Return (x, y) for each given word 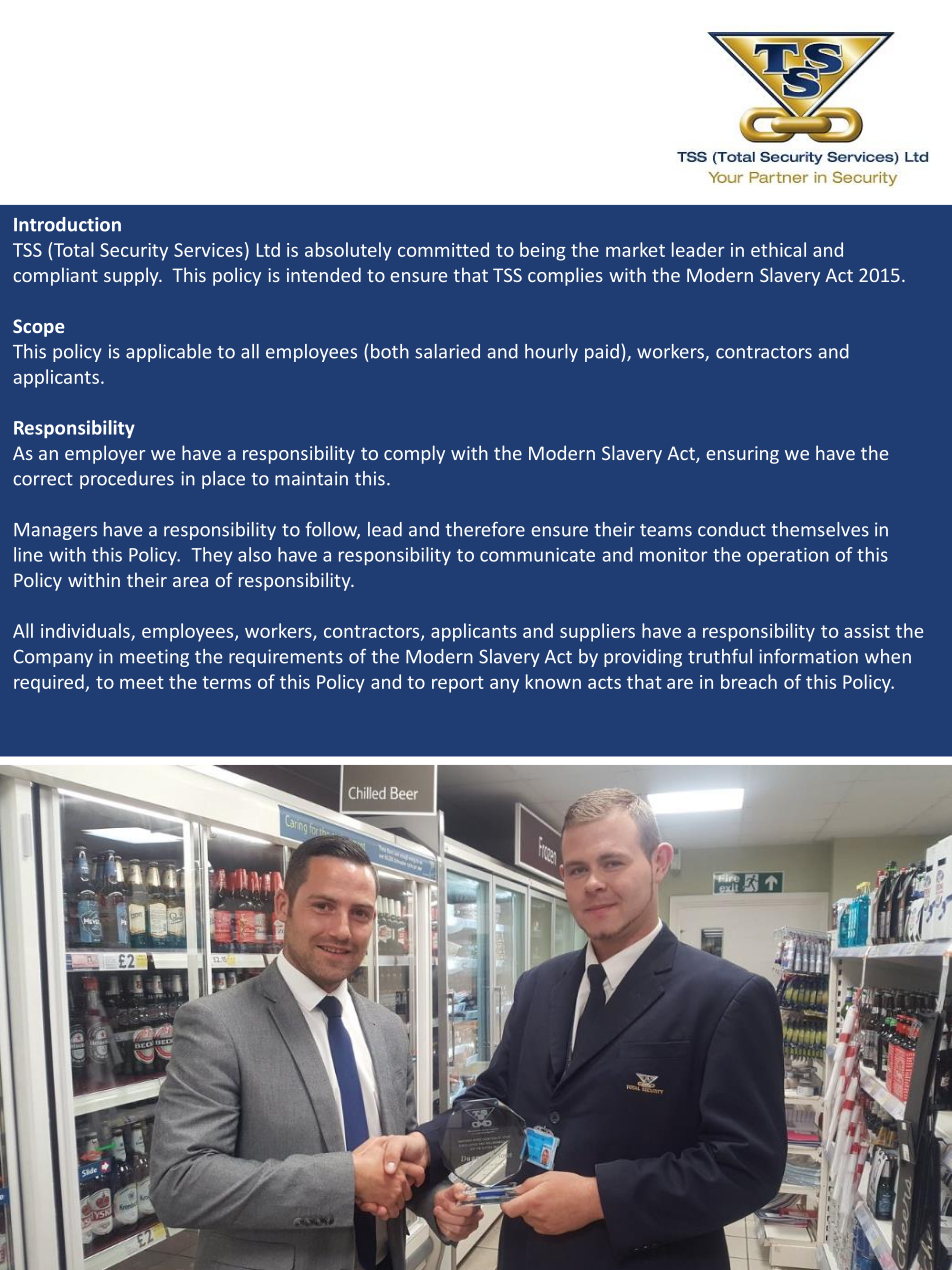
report (458, 684)
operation (788, 556)
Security (134, 252)
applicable (168, 353)
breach (749, 681)
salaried (447, 351)
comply (414, 454)
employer (105, 454)
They (212, 556)
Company (53, 658)
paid (602, 353)
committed (443, 249)
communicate (537, 555)
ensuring (742, 455)
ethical (778, 249)
